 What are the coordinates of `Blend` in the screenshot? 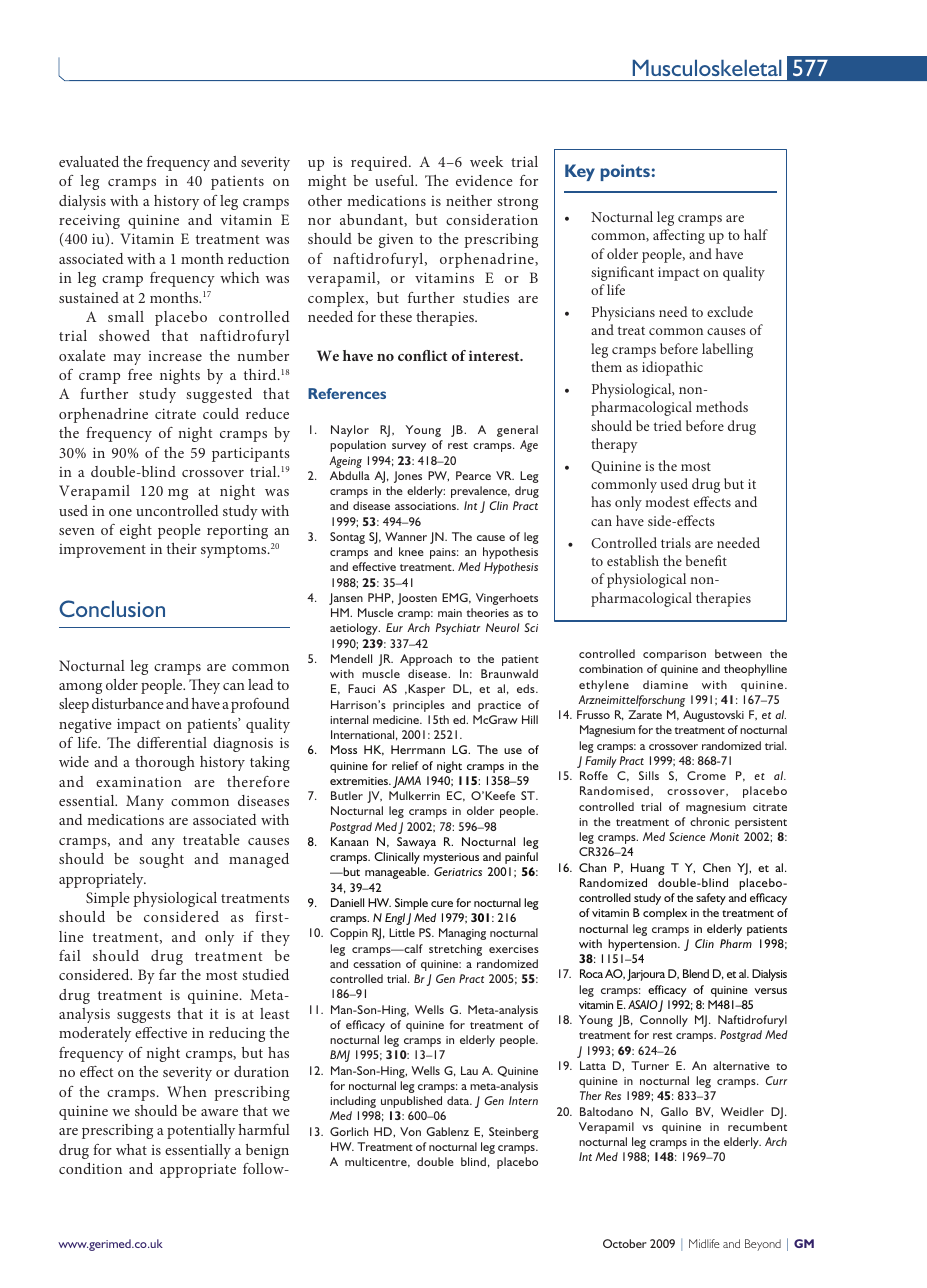 It's located at (696, 973).
